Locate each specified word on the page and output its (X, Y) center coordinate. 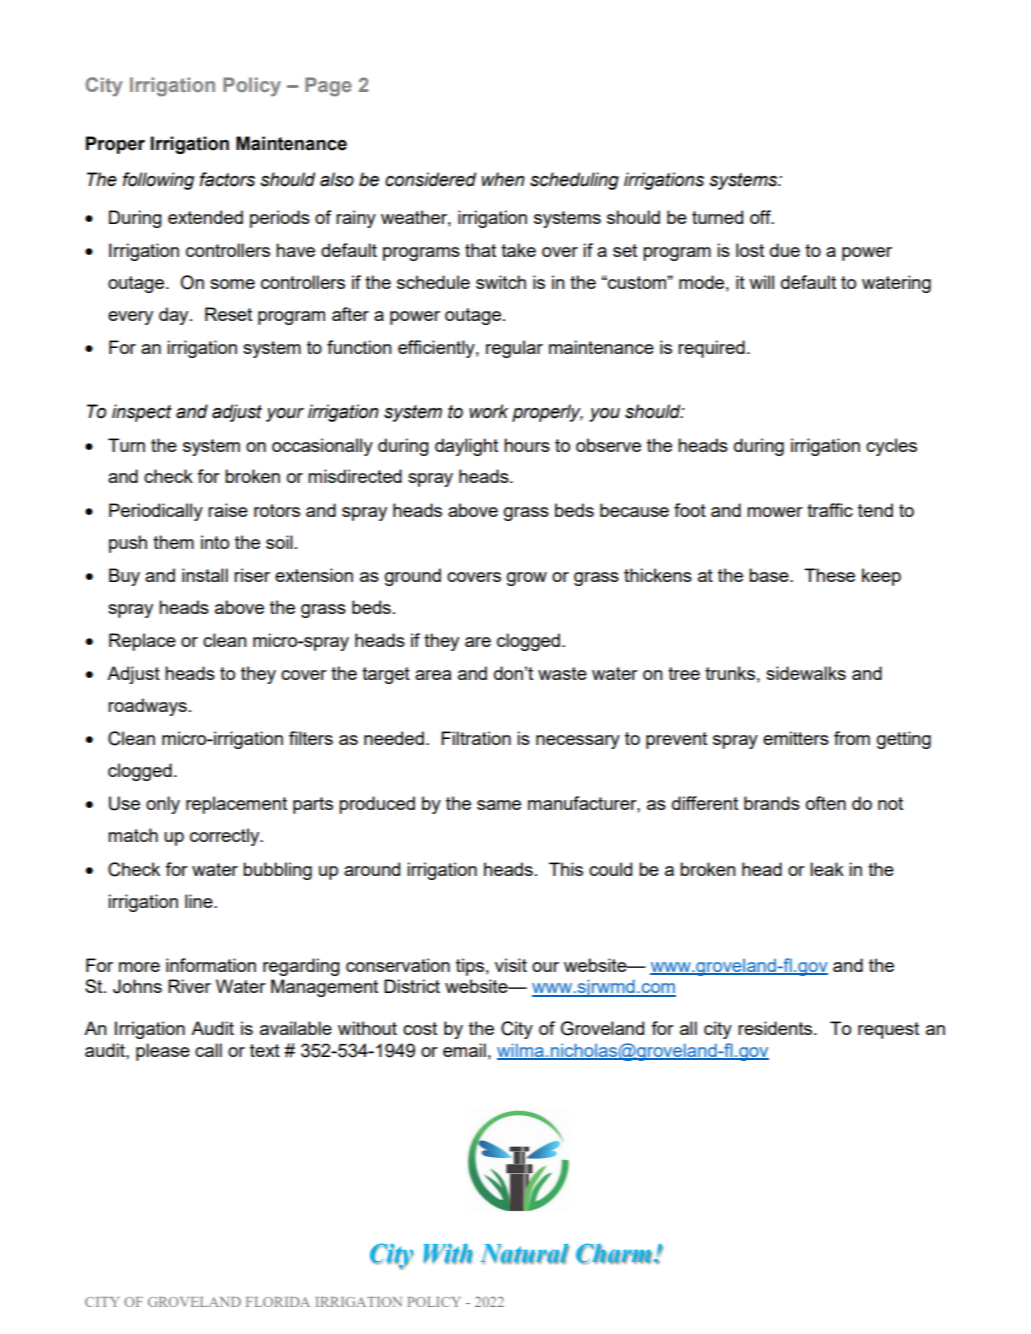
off (761, 217)
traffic (830, 510)
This (566, 869)
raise (228, 510)
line (200, 901)
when (503, 179)
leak (827, 869)
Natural (524, 1253)
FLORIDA (278, 1302)
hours (527, 445)
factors (227, 179)
